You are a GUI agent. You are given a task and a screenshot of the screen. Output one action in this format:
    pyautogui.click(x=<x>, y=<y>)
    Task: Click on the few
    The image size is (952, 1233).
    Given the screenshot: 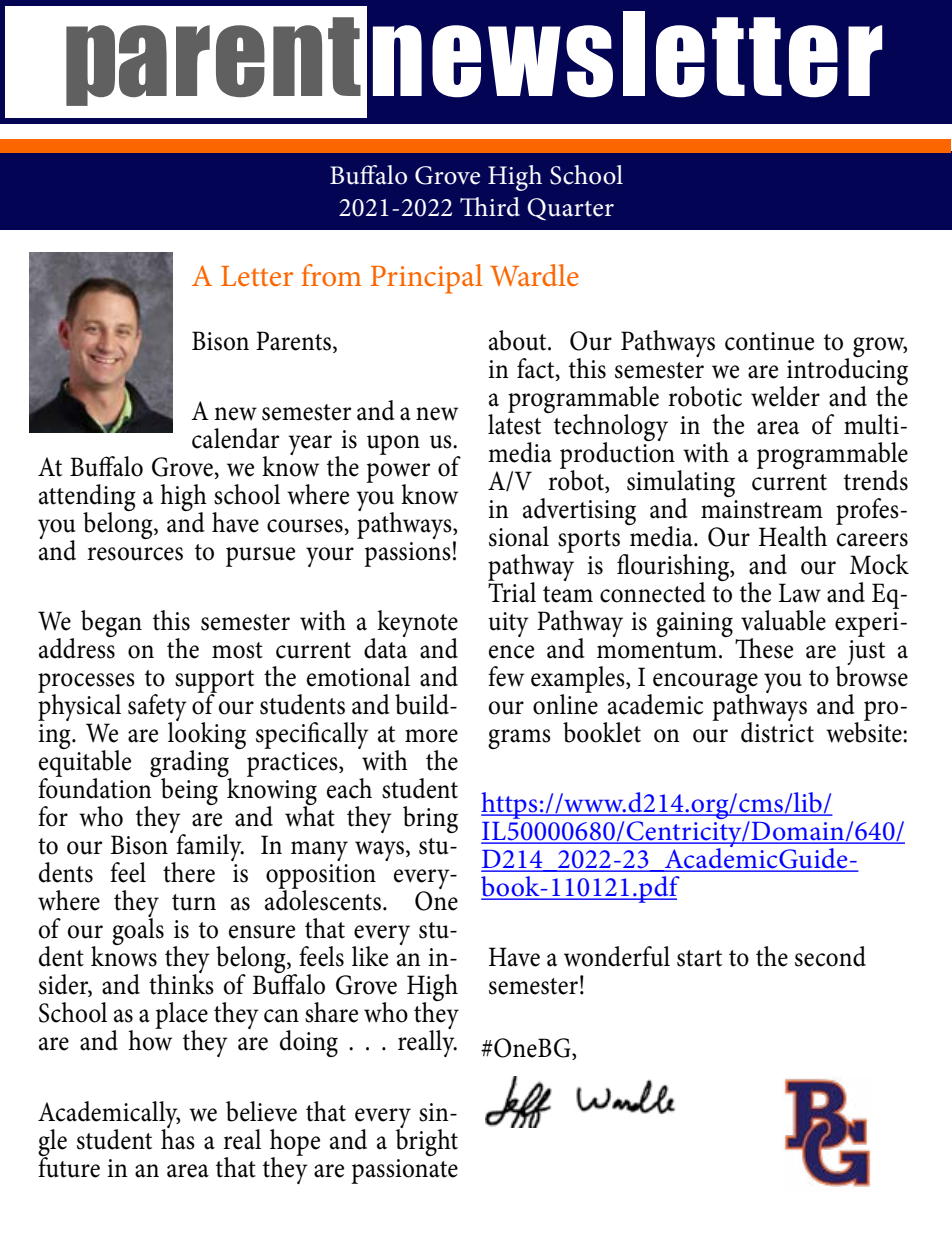 What is the action you would take?
    pyautogui.click(x=506, y=676)
